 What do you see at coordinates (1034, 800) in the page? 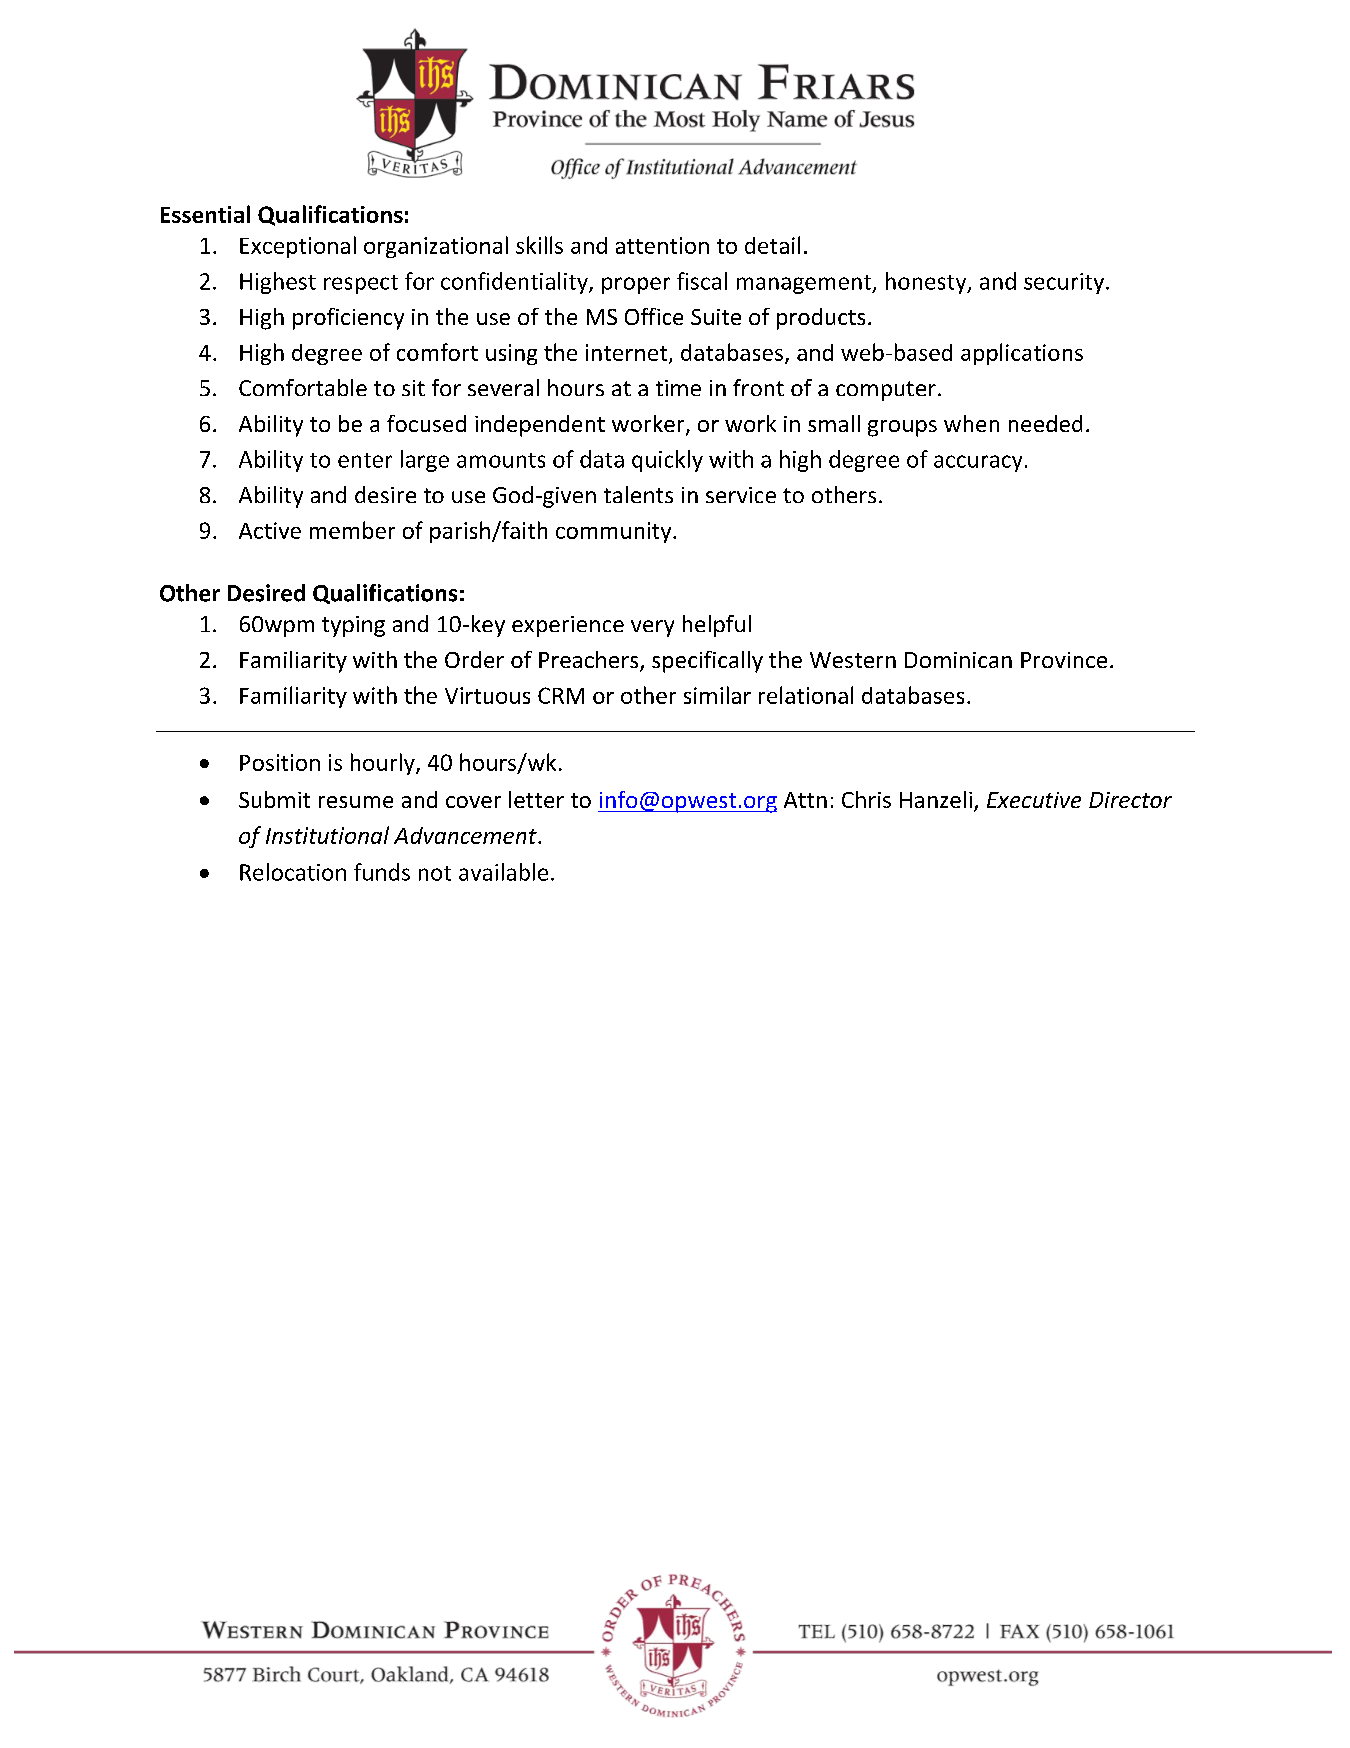
I see `Executive` at bounding box center [1034, 800].
